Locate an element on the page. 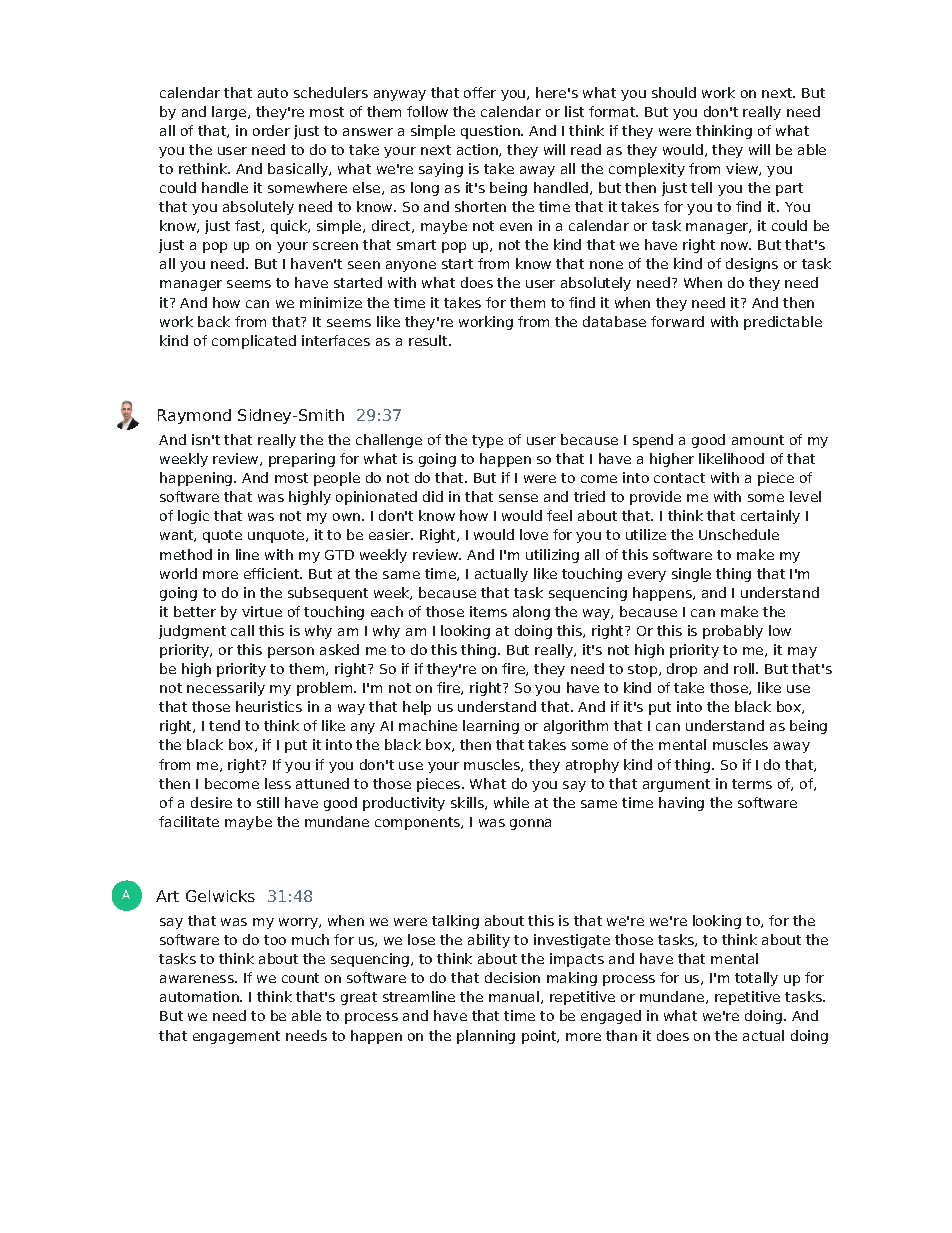 The image size is (952, 1233). question is located at coordinates (491, 132).
